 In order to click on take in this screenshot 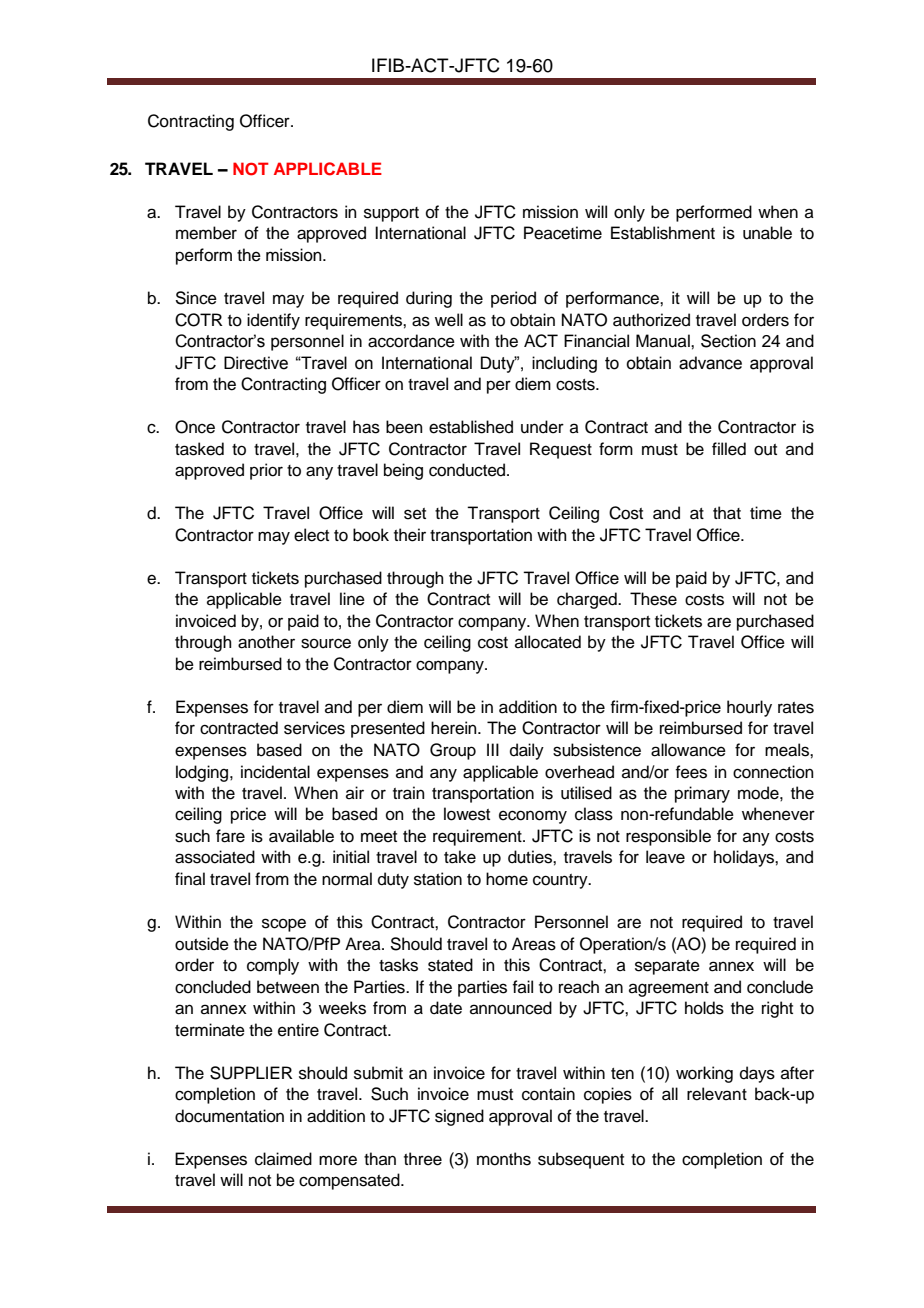, I will do `click(460, 857)`.
